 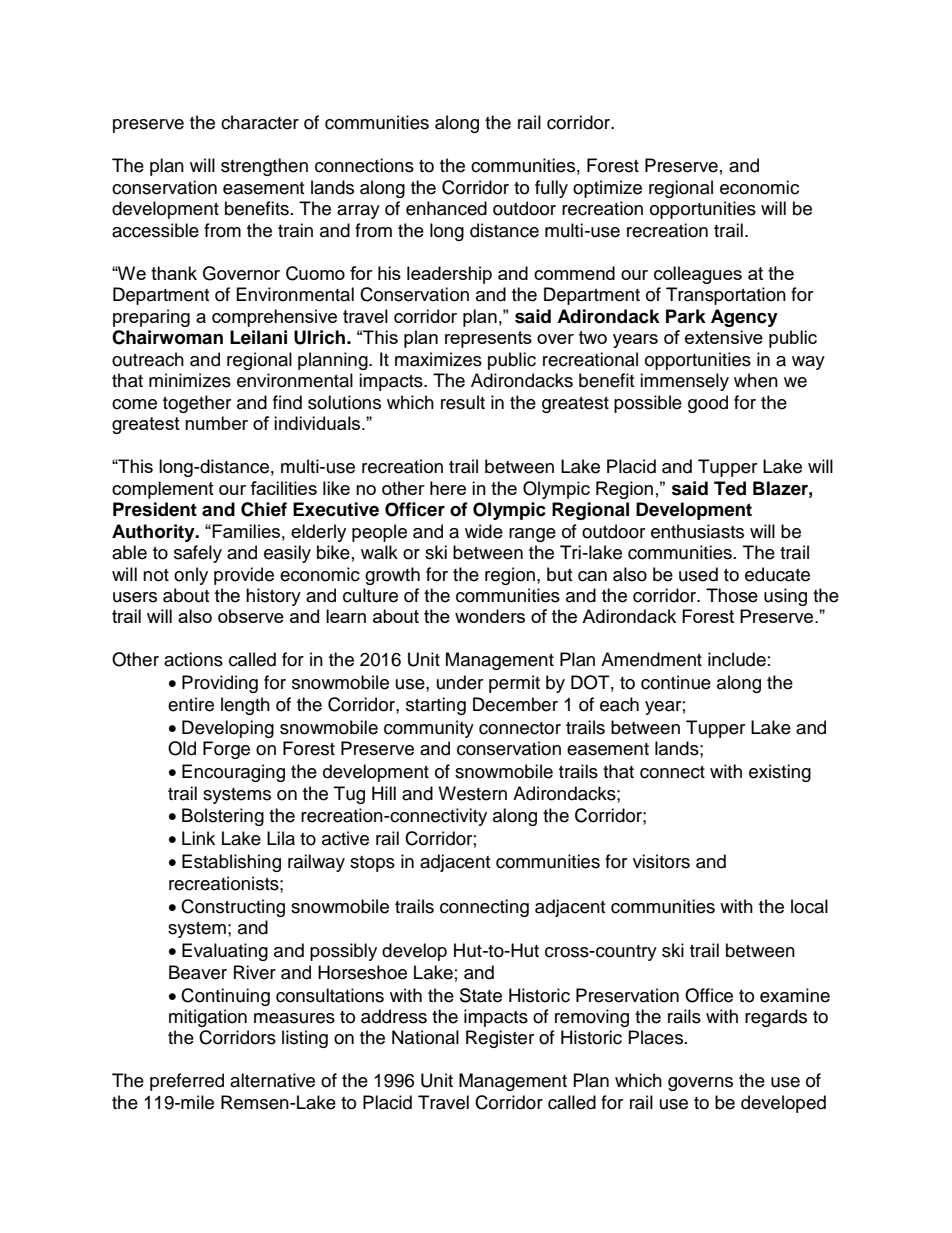 I want to click on enhanced, so click(x=446, y=208).
